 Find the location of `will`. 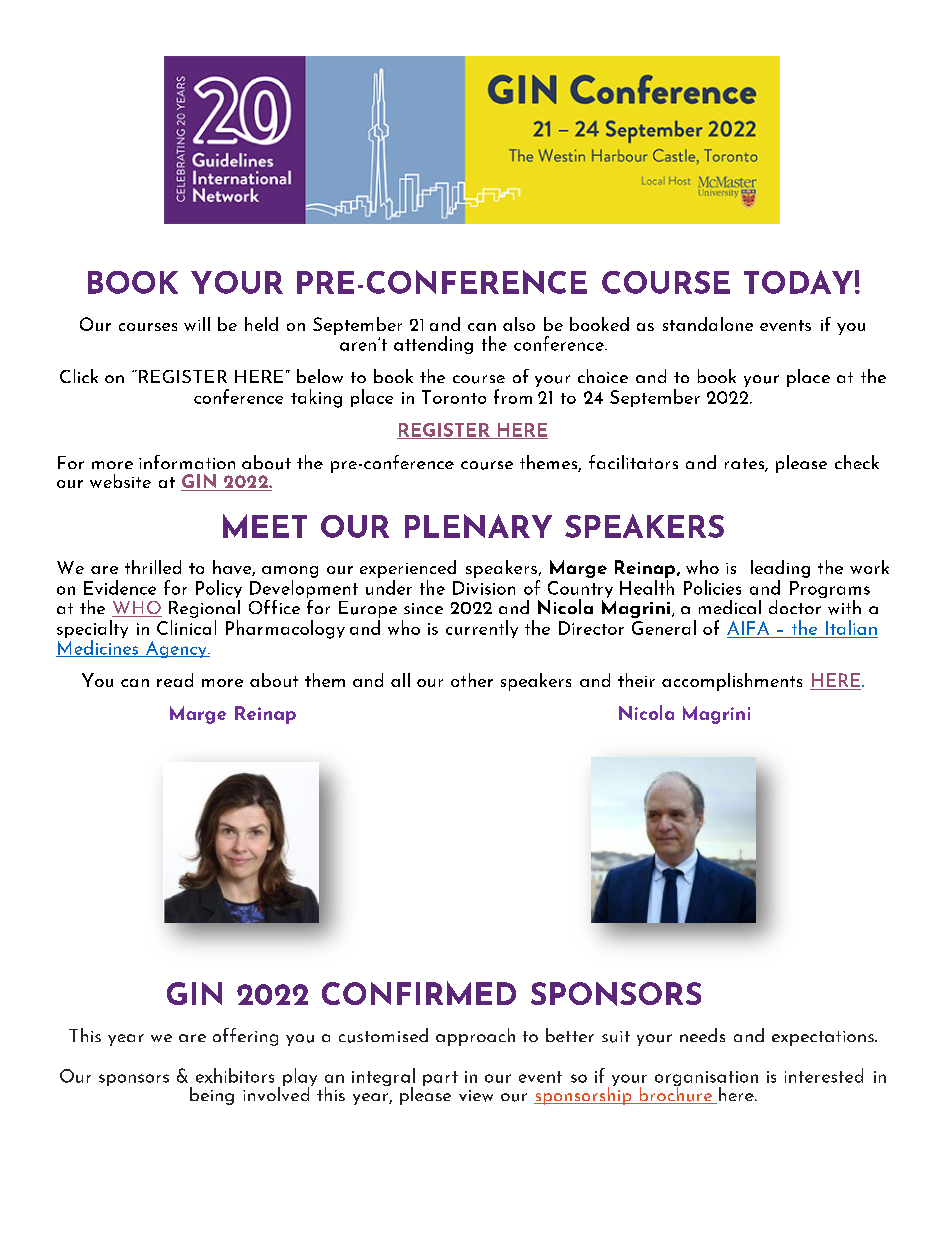

will is located at coordinates (197, 324).
